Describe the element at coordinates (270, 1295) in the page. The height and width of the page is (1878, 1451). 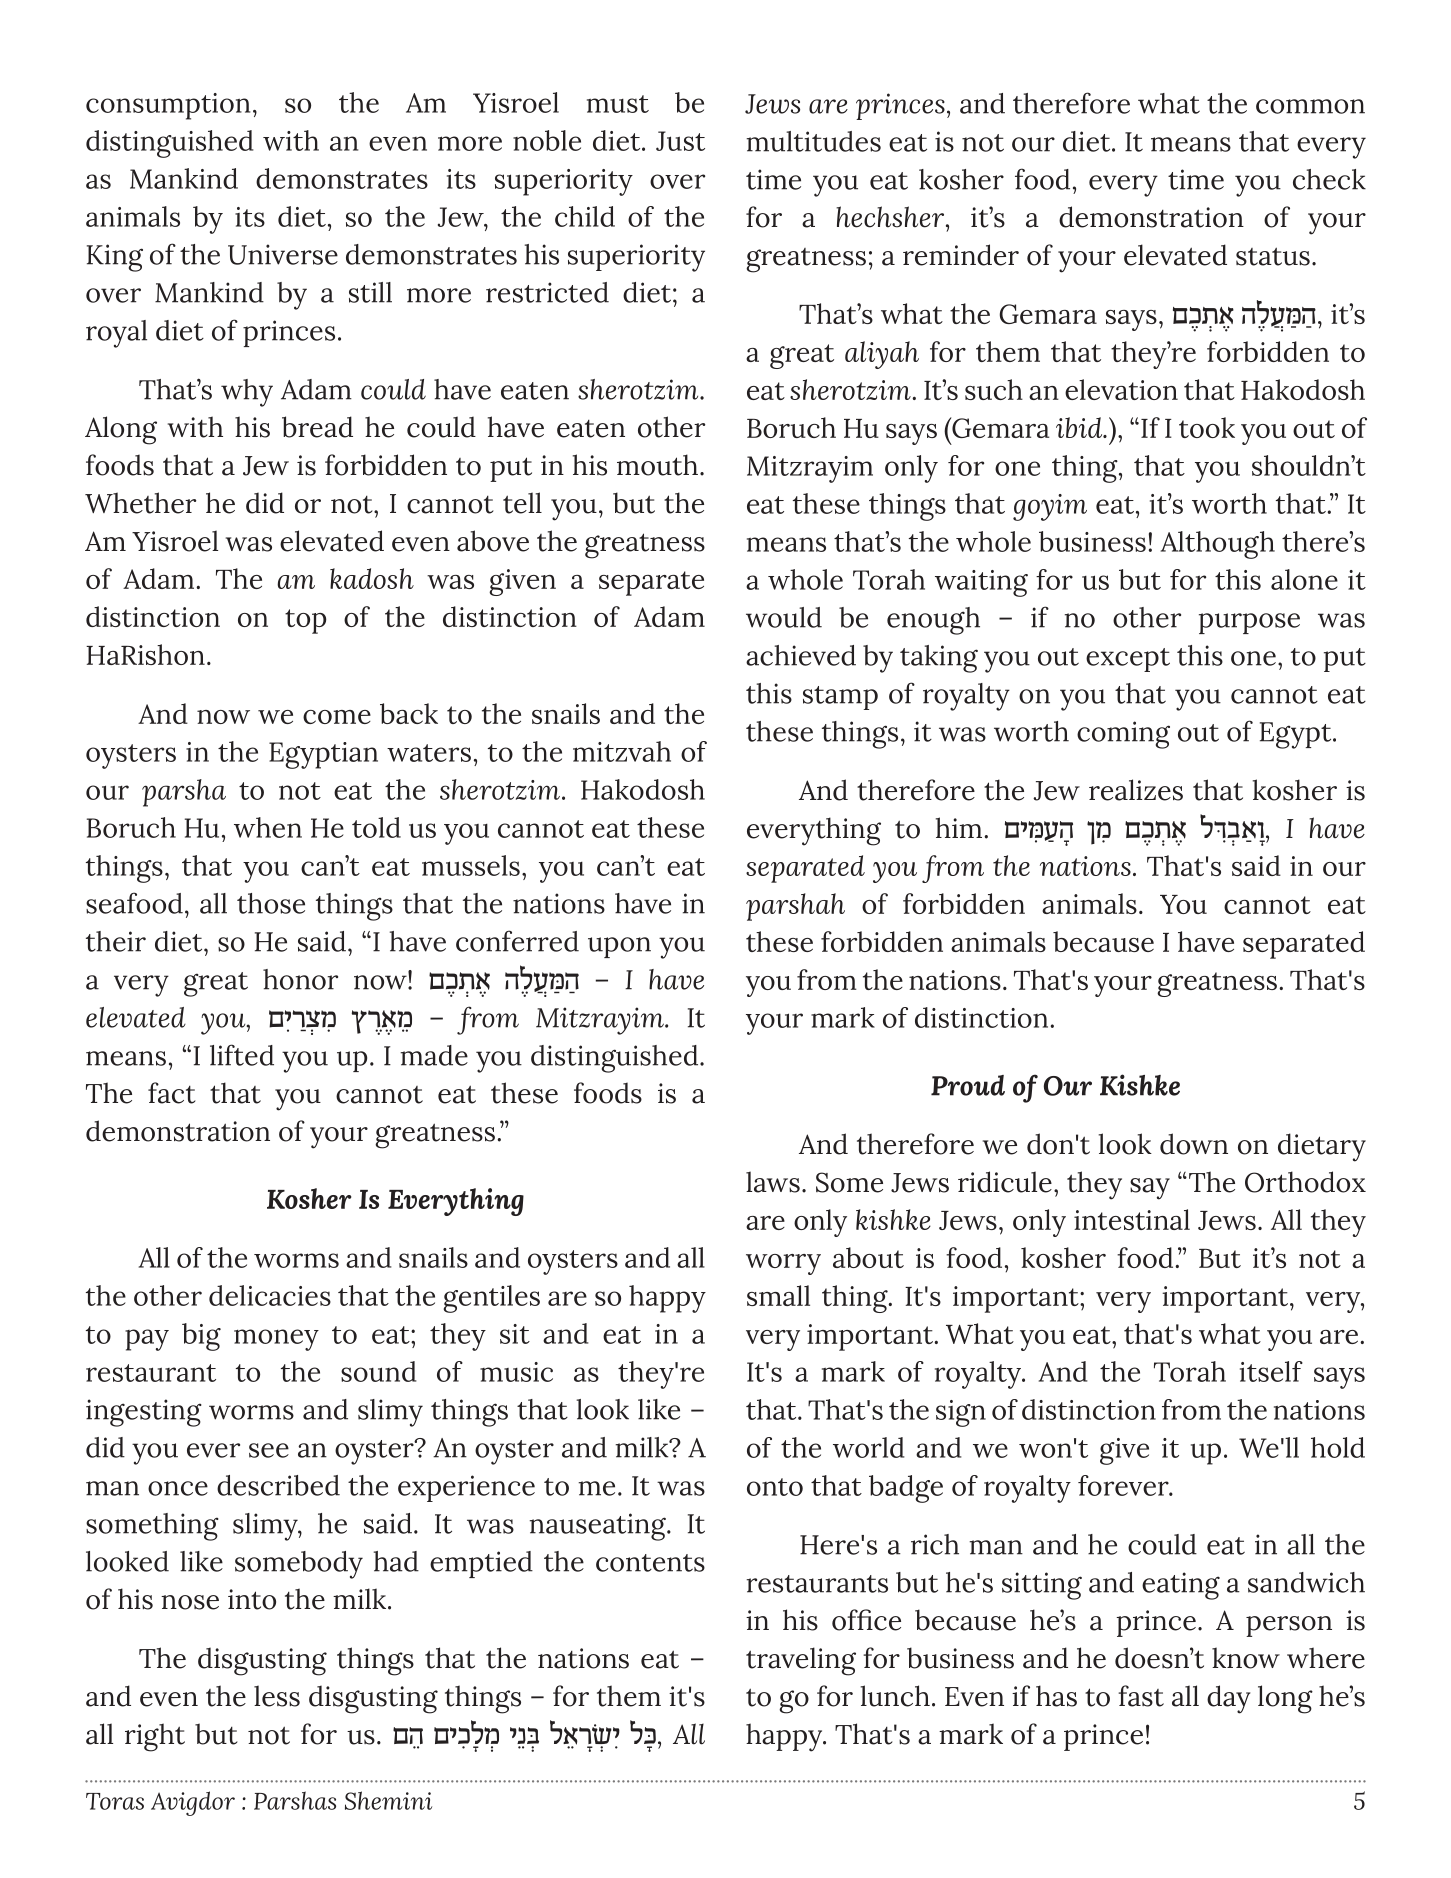
I see `delicacies` at that location.
